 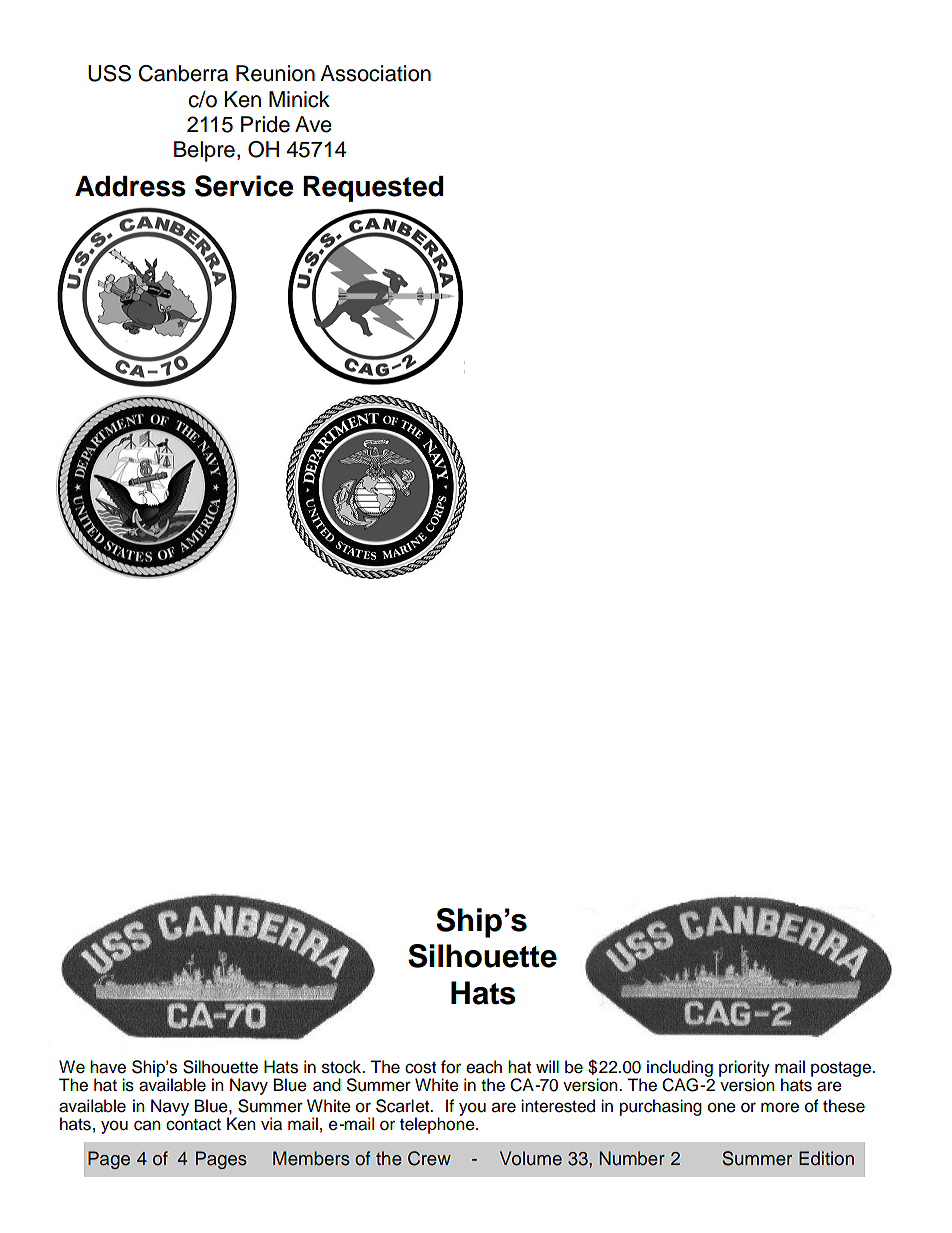 I want to click on Pride, so click(x=265, y=124).
